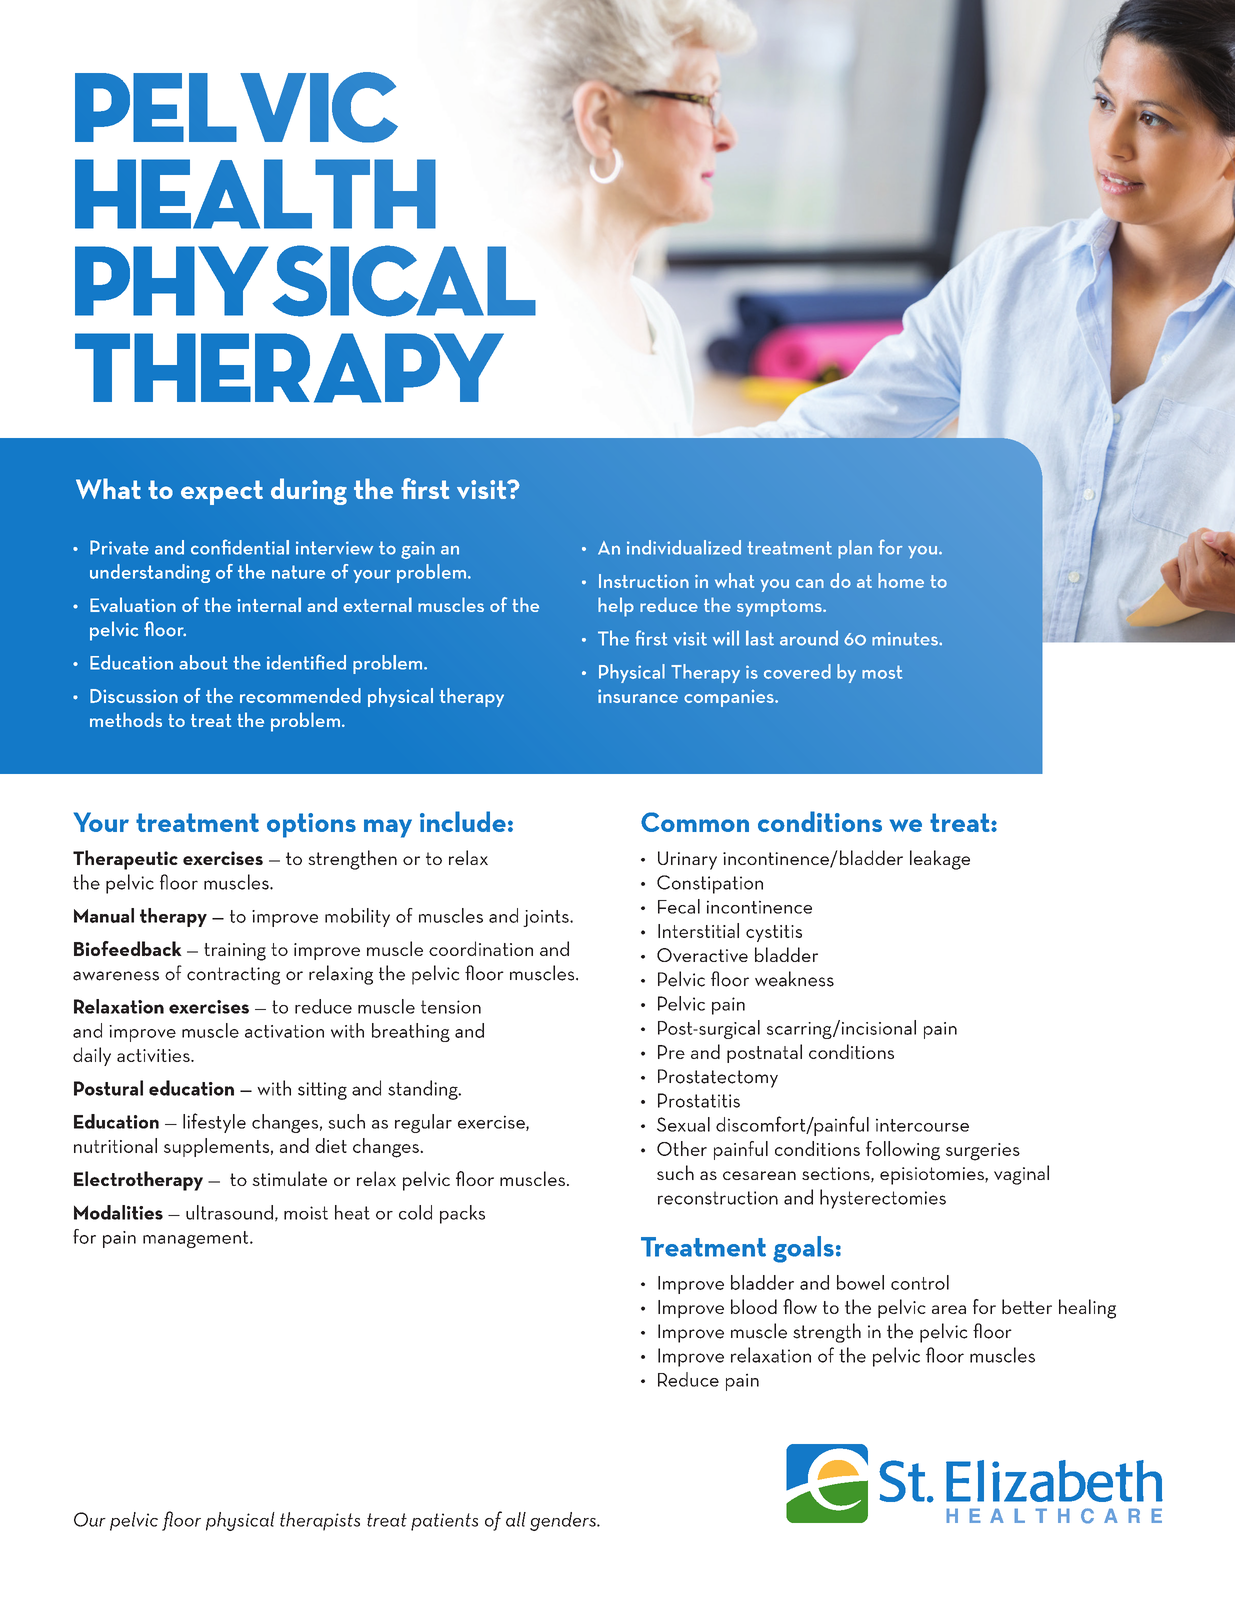 The image size is (1235, 1599). What do you see at coordinates (233, 976) in the document?
I see `contracting` at bounding box center [233, 976].
